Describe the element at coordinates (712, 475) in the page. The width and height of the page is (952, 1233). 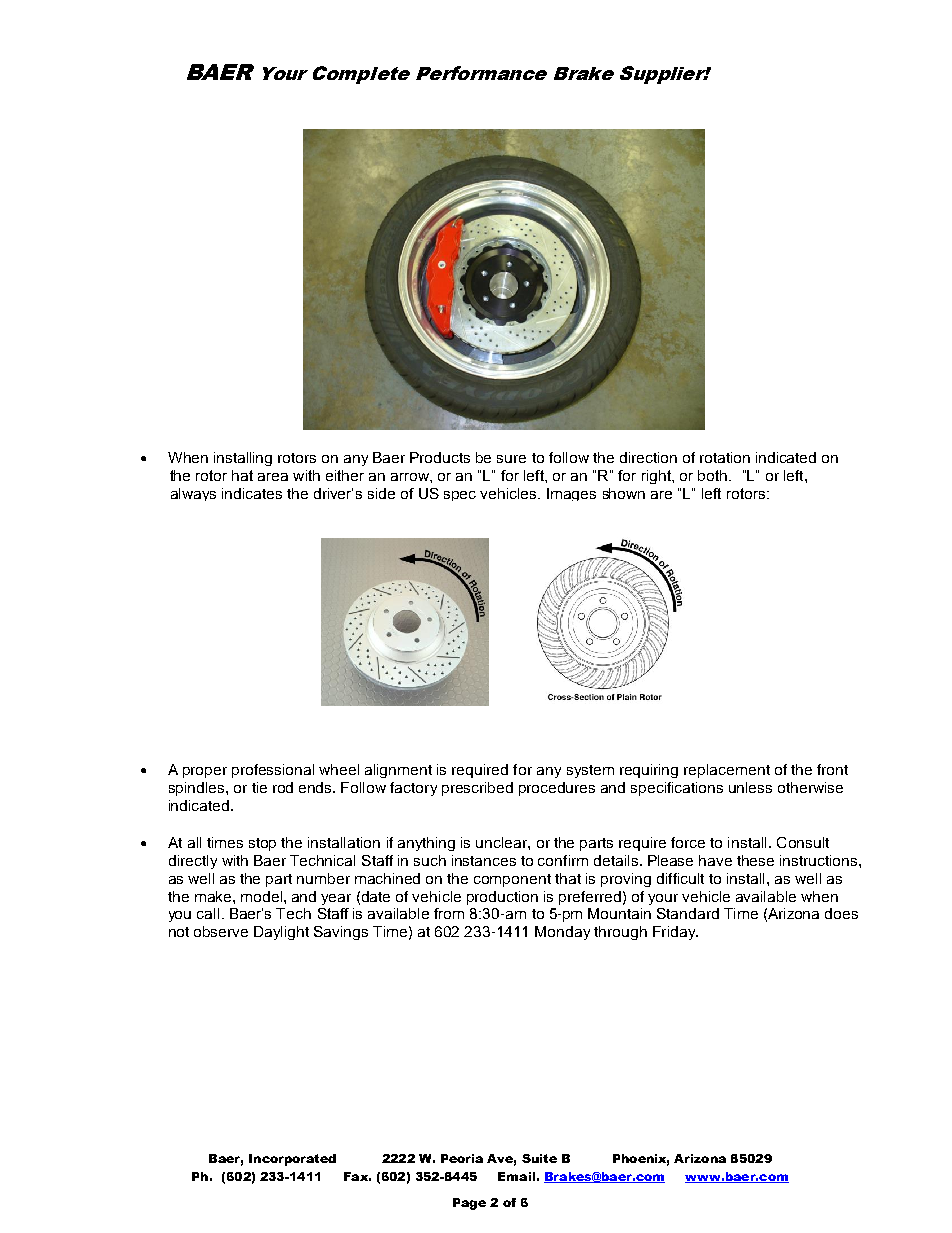
I see `both` at that location.
